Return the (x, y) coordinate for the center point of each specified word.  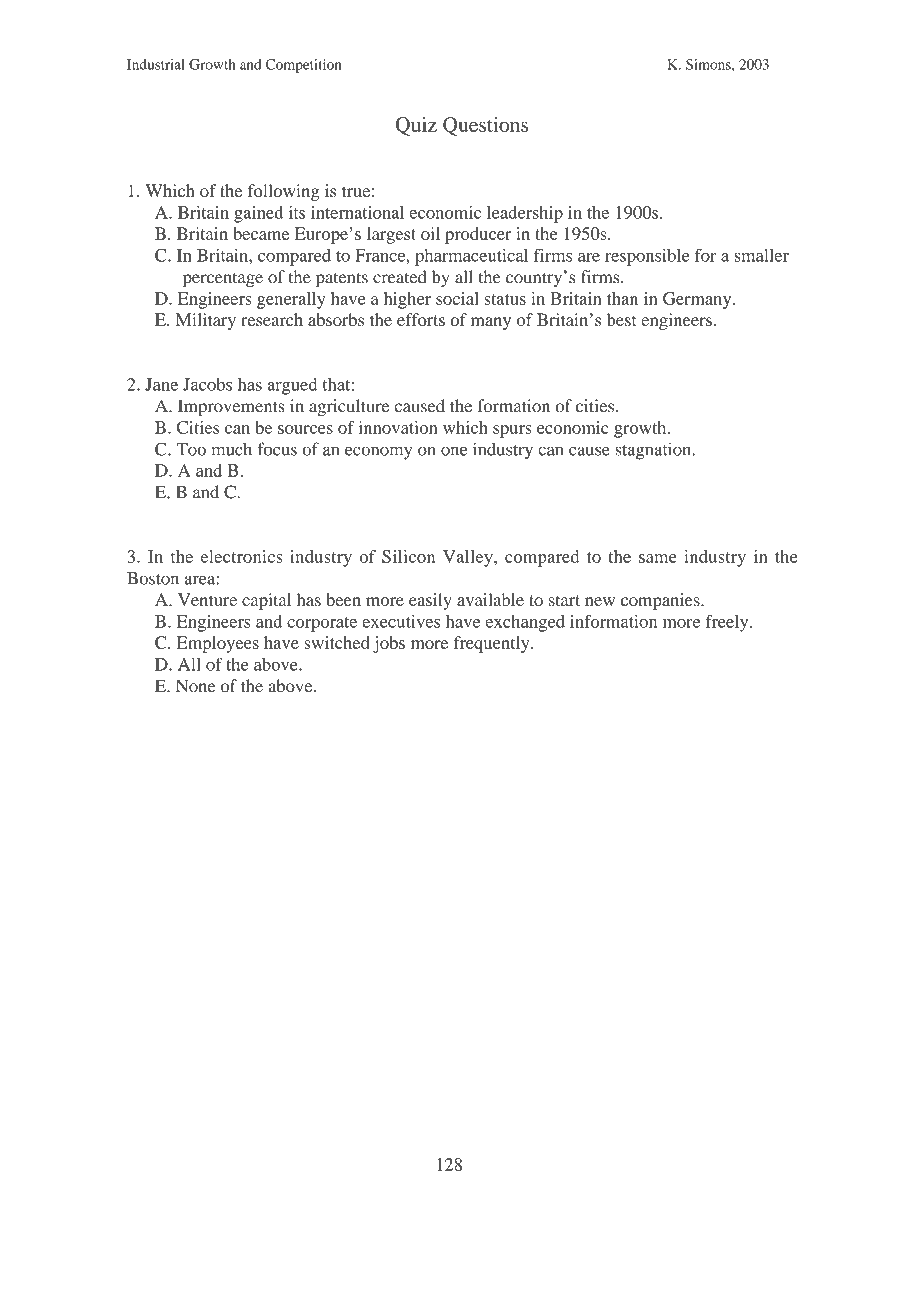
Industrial (156, 64)
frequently (493, 644)
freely (728, 623)
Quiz (416, 126)
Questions (485, 126)
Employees (218, 644)
